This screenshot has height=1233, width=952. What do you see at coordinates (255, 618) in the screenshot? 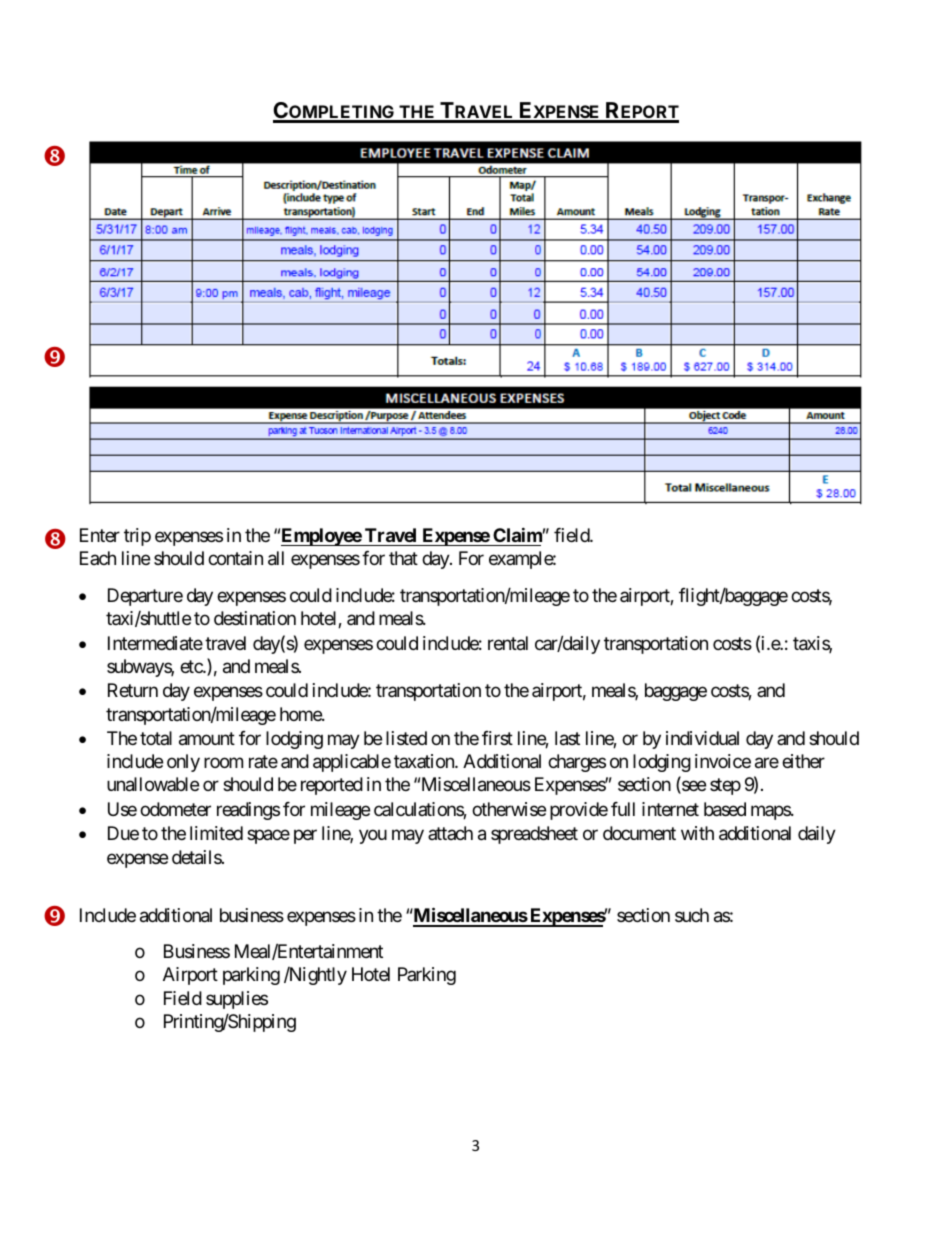
I see `destination` at bounding box center [255, 618].
